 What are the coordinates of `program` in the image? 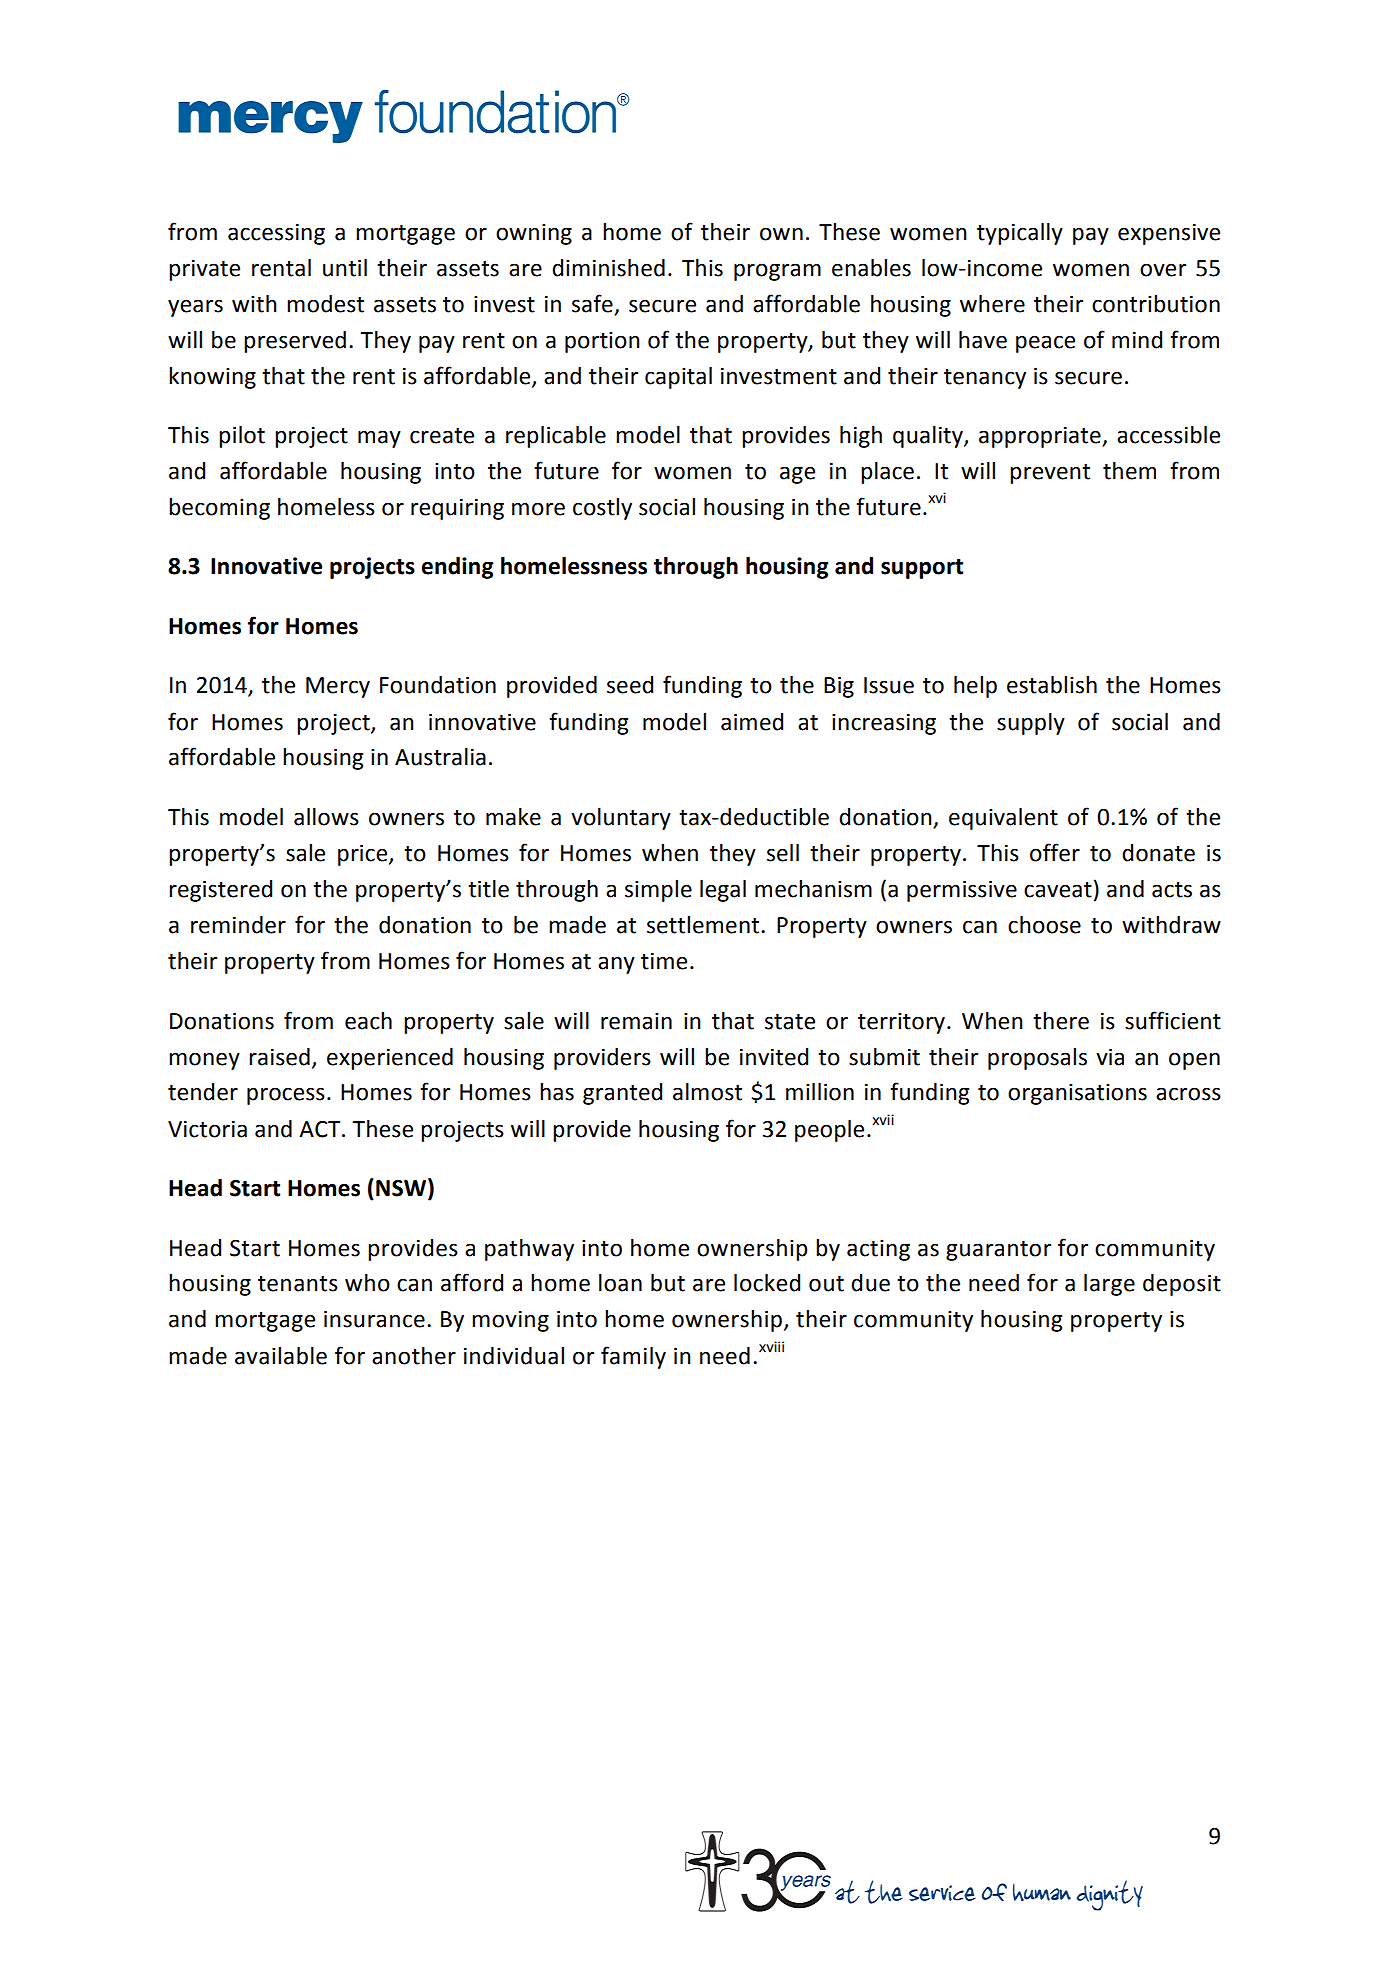 It's located at (777, 272).
